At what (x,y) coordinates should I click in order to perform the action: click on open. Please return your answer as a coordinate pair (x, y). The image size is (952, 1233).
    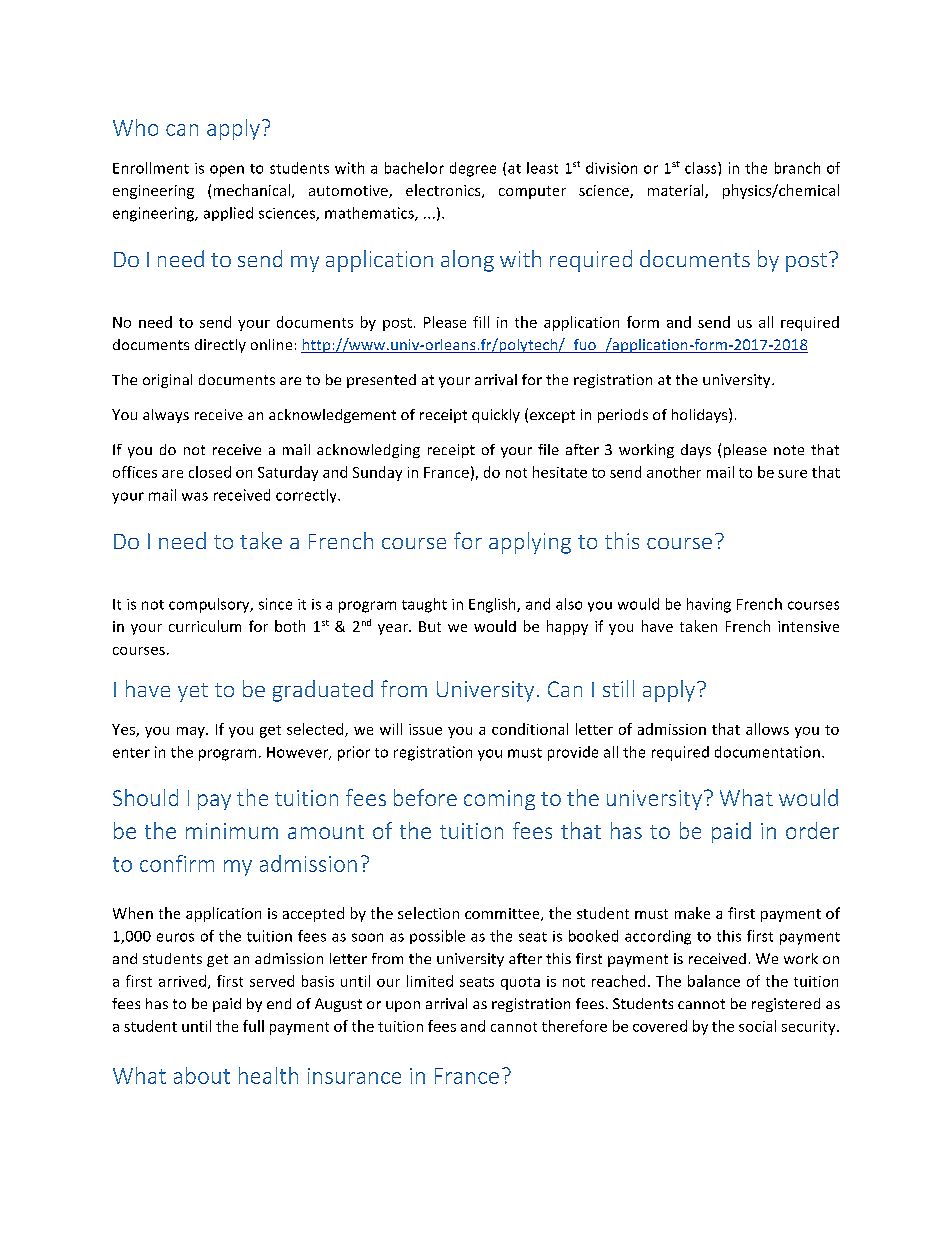
    Looking at the image, I should click on (227, 171).
